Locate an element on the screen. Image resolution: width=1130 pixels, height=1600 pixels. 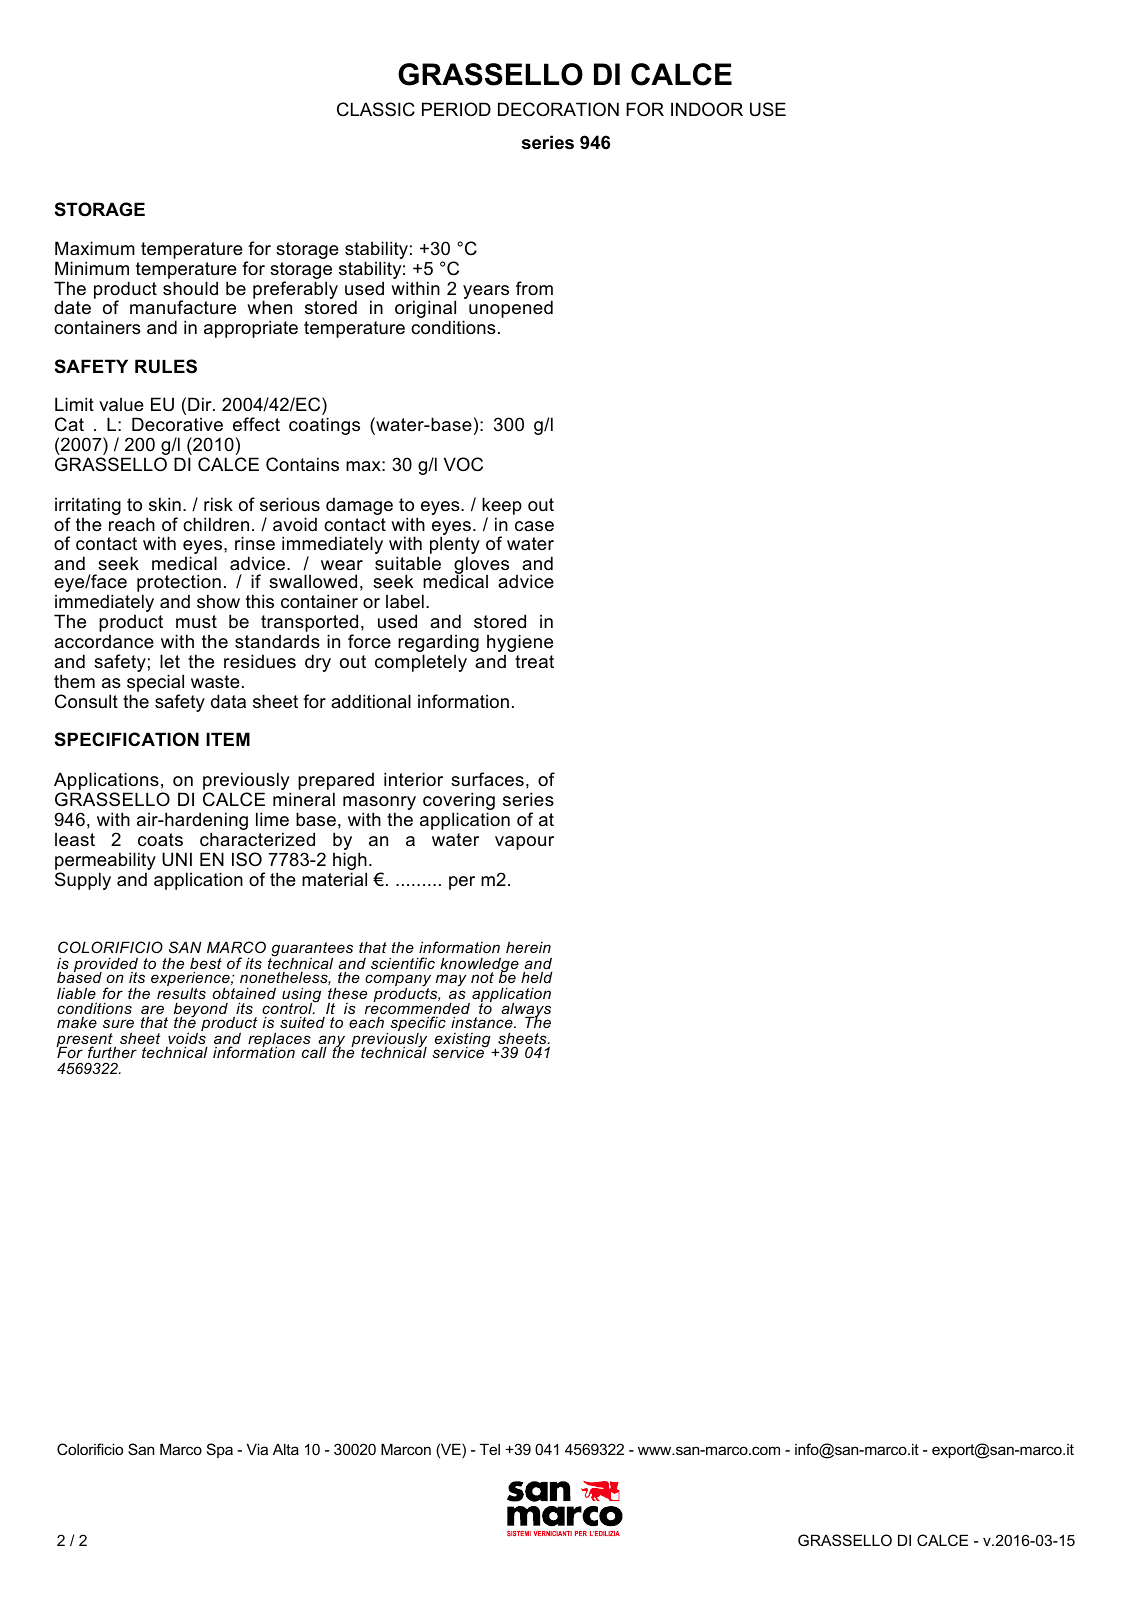
special is located at coordinates (155, 683).
